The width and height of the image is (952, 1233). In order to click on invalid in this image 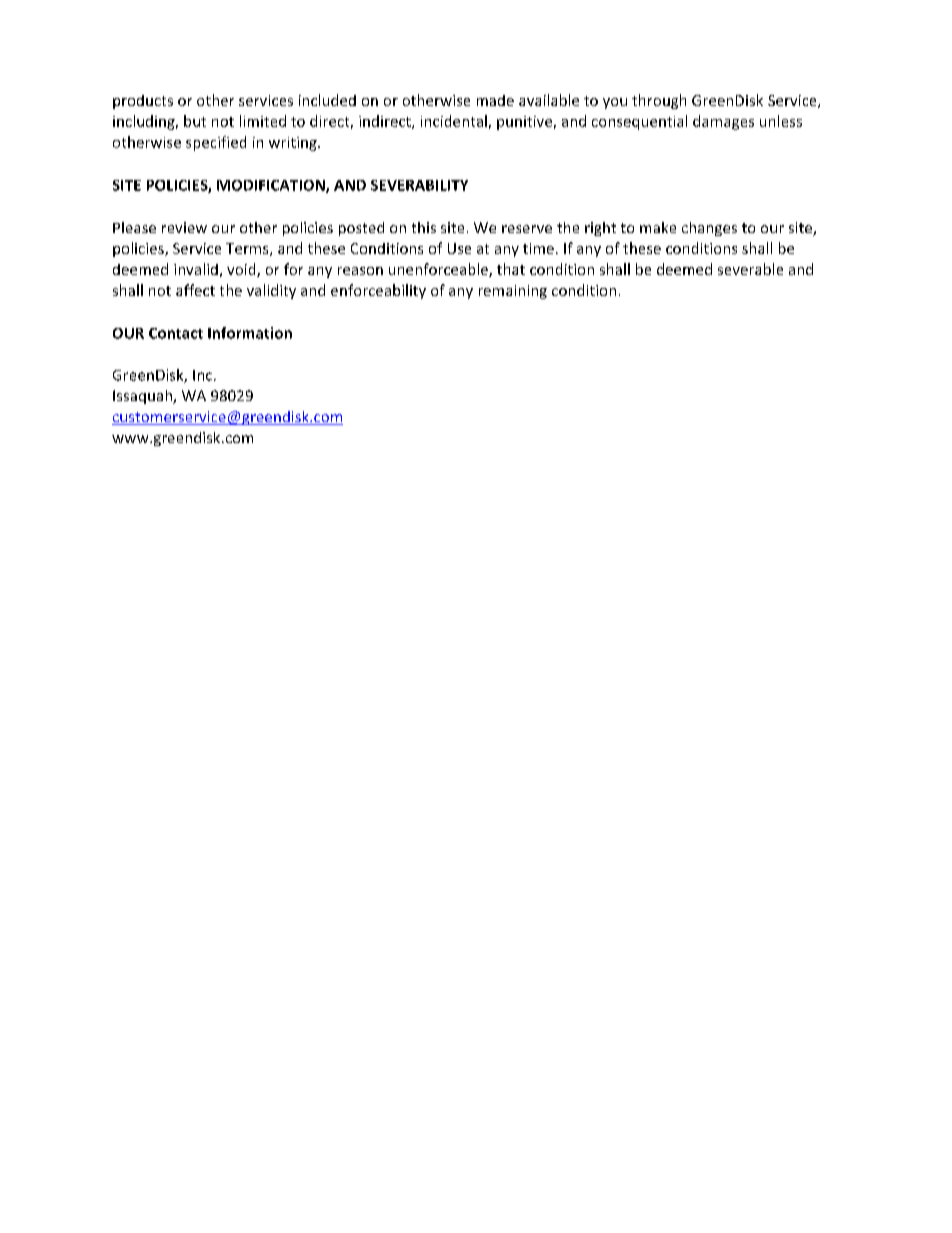, I will do `click(196, 269)`.
